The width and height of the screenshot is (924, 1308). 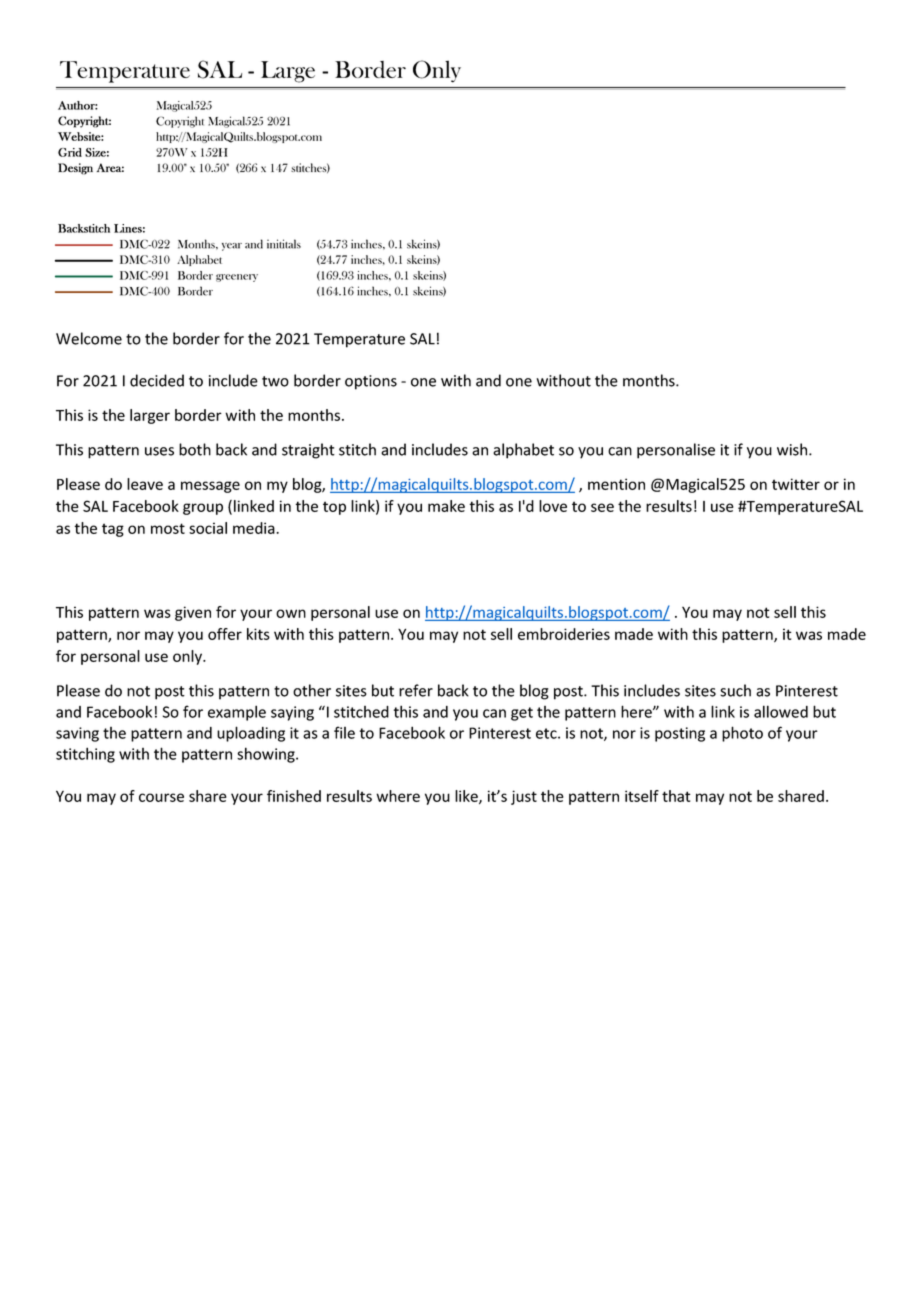 I want to click on most, so click(x=168, y=528).
